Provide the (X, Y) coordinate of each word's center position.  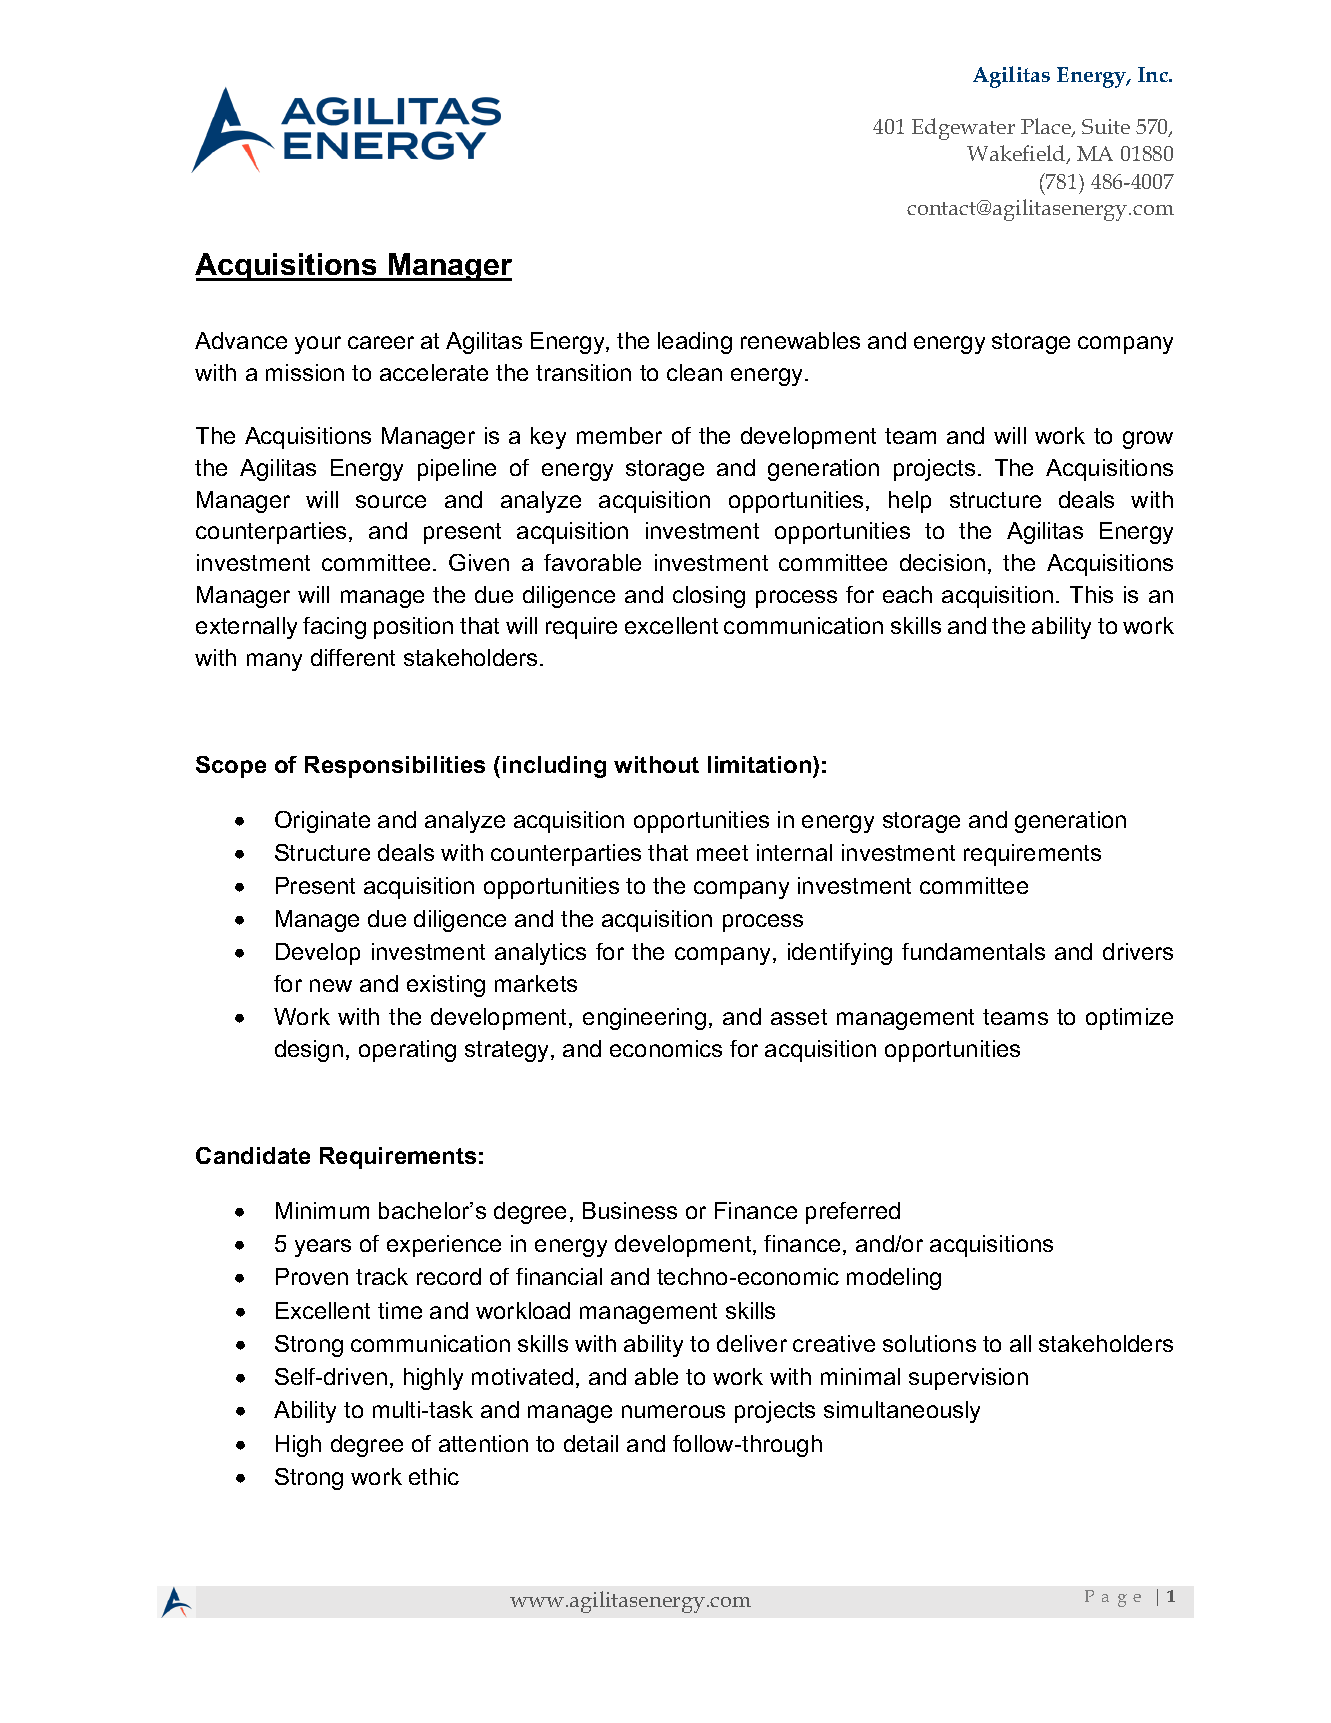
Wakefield (1017, 154)
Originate (322, 822)
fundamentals (973, 951)
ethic (434, 1476)
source (391, 501)
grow (1148, 440)
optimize (1129, 1019)
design (309, 1051)
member (619, 435)
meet (722, 853)
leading (695, 343)
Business (630, 1210)
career (381, 342)
